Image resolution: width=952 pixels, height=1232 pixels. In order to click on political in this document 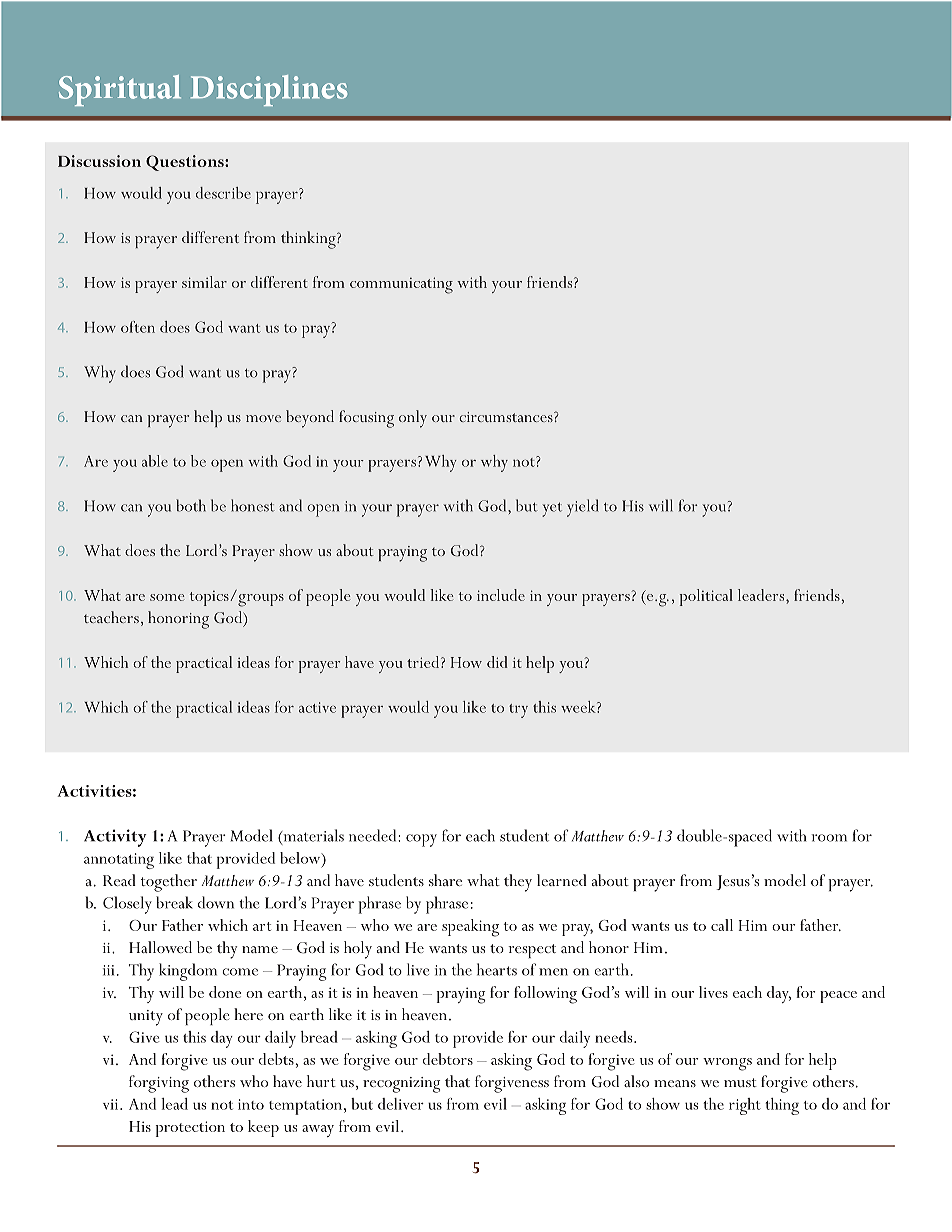, I will do `click(706, 597)`.
